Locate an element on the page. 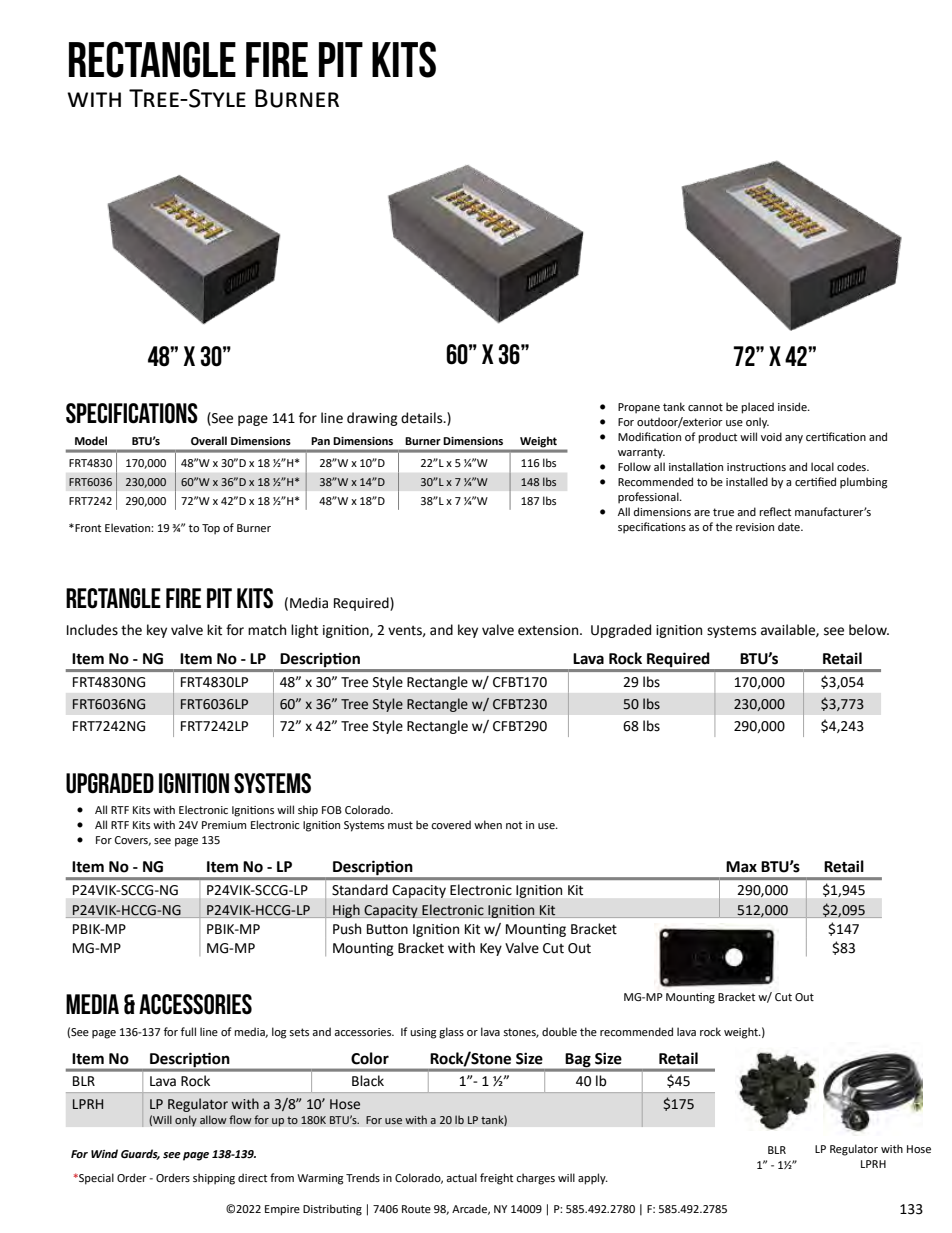  details is located at coordinates (423, 418).
